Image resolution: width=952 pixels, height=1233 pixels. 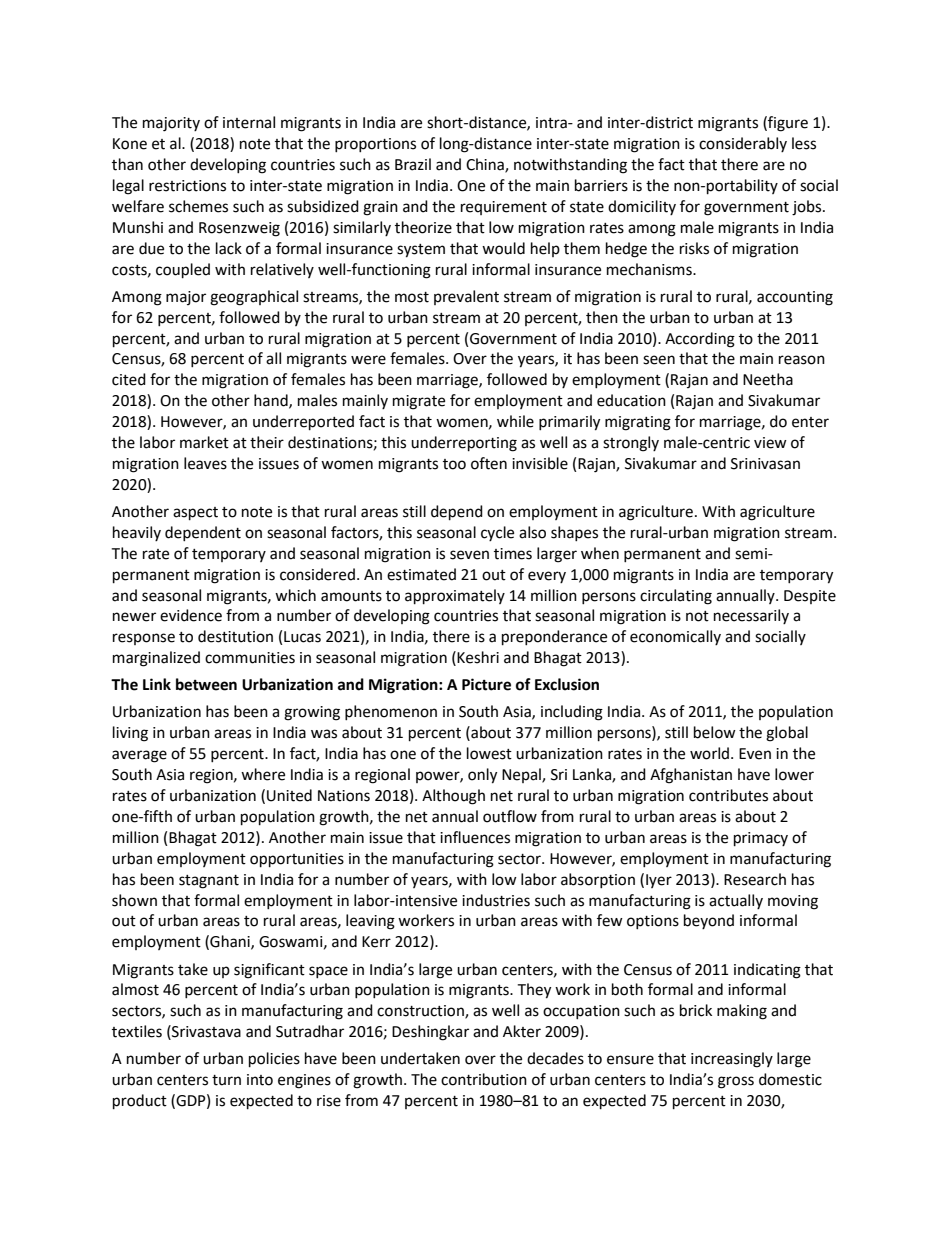 I want to click on gross, so click(x=736, y=1082).
